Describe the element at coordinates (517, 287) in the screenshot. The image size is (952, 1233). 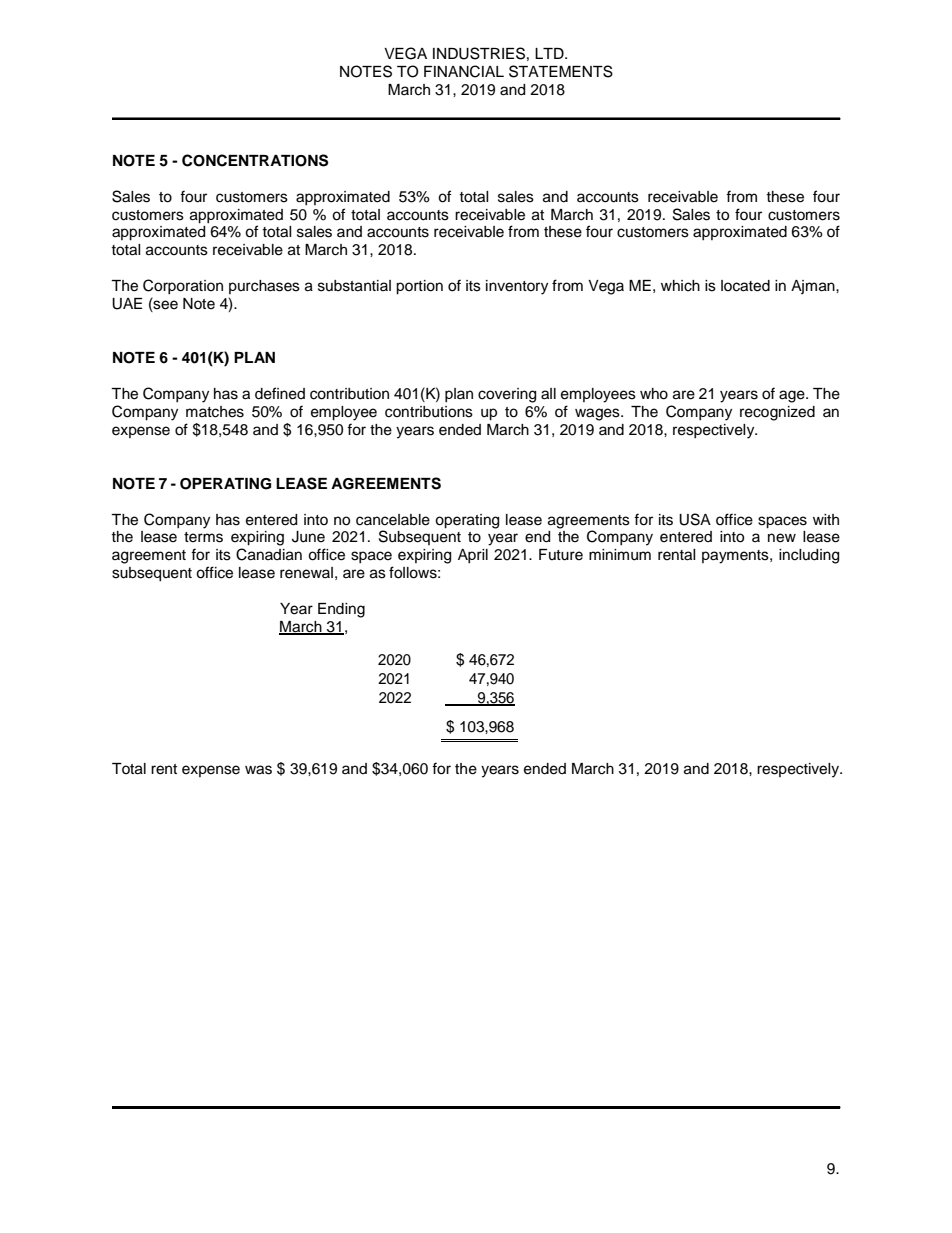
I see `inventory` at that location.
